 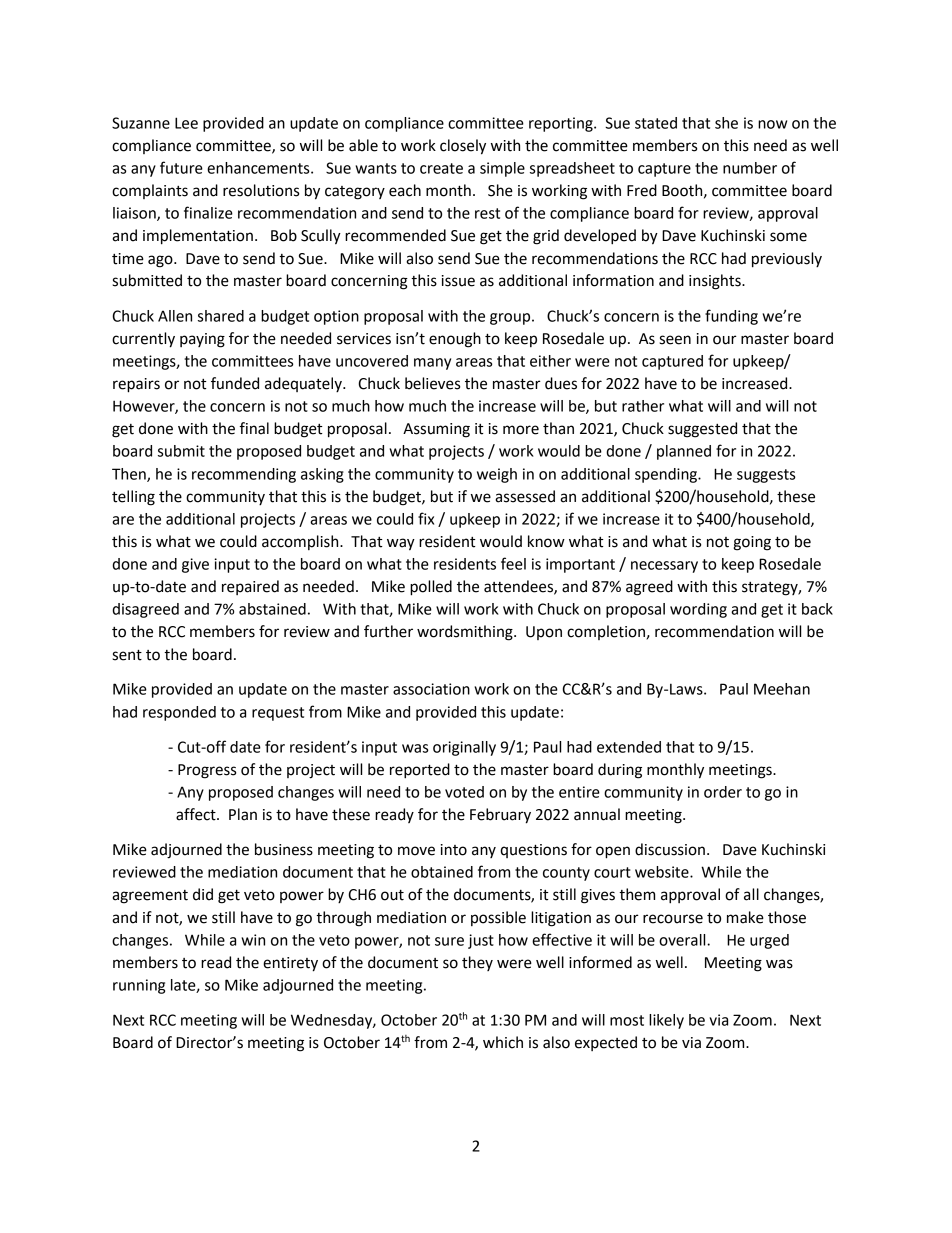 What do you see at coordinates (464, 748) in the document?
I see `originally` at bounding box center [464, 748].
